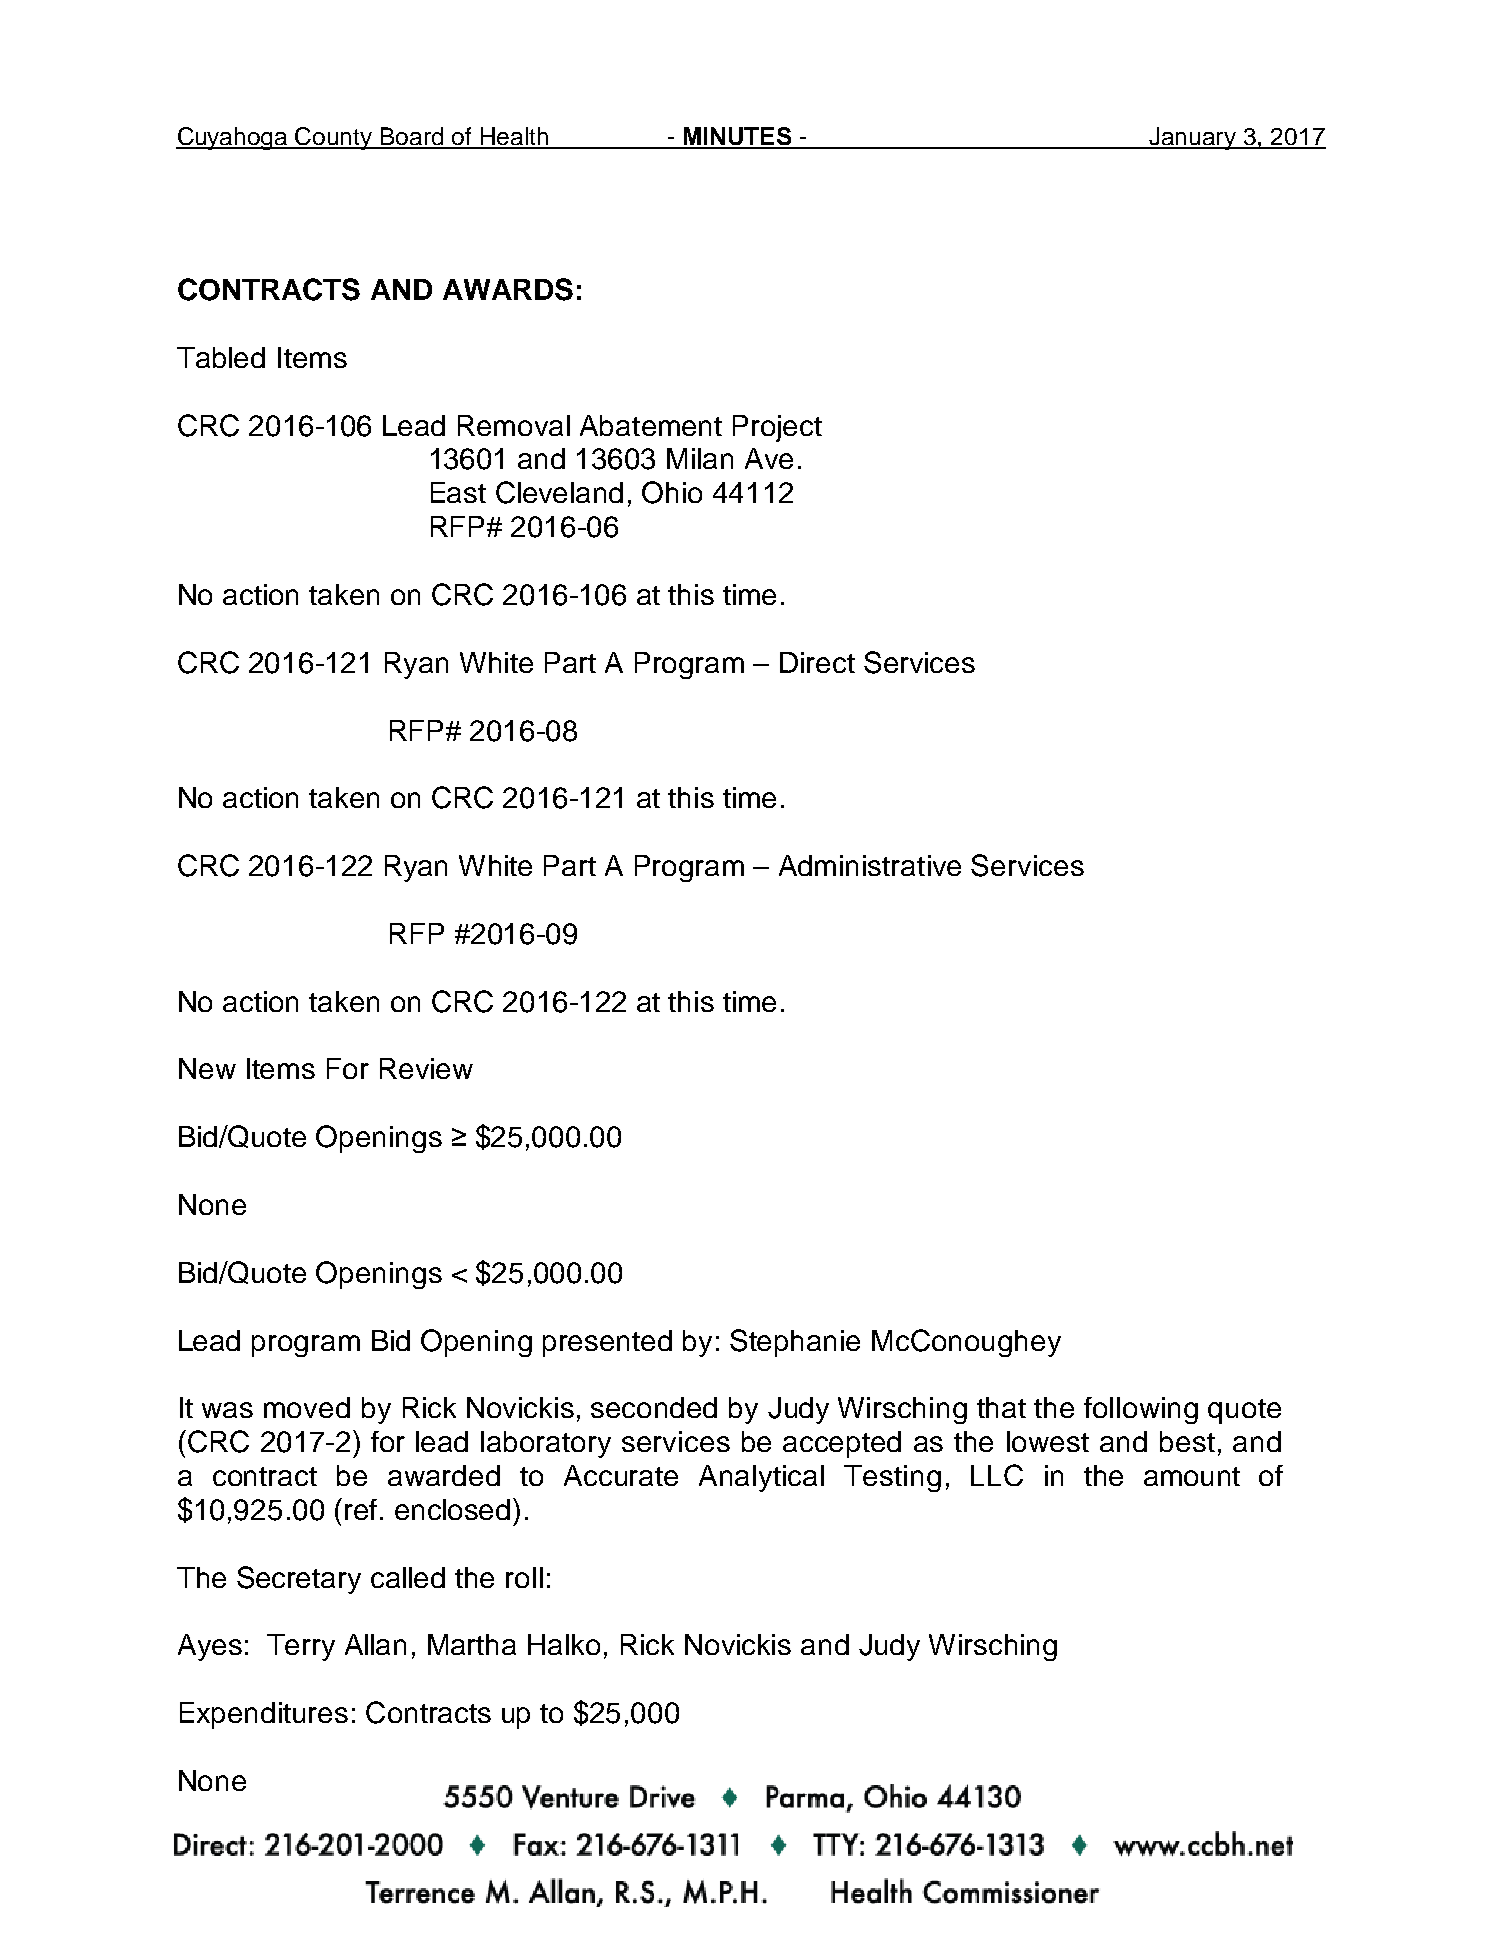  I want to click on Administrative, so click(870, 865).
